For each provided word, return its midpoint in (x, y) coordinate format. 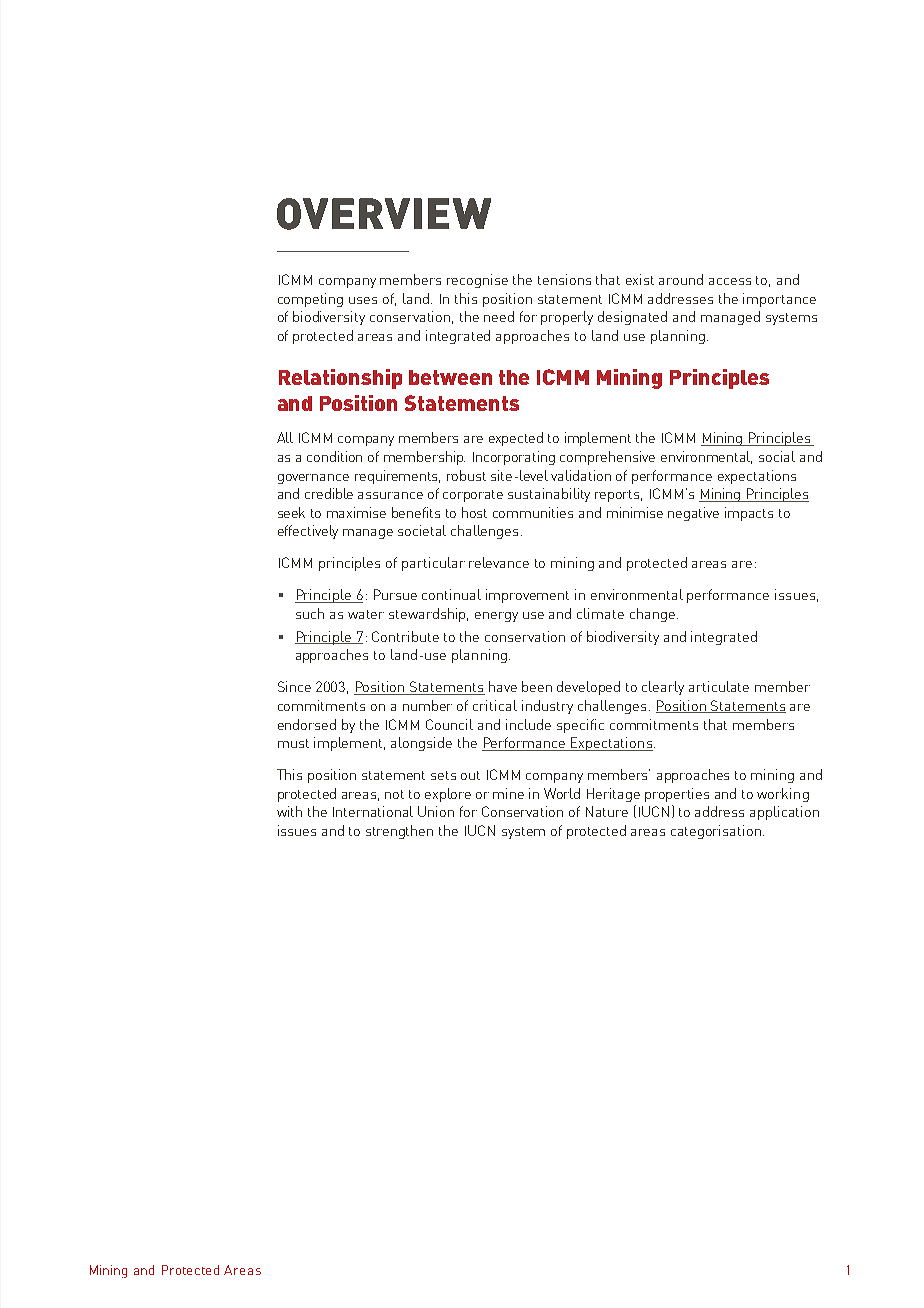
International (373, 811)
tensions (564, 279)
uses (363, 300)
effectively (308, 532)
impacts (749, 514)
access (730, 281)
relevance (499, 562)
